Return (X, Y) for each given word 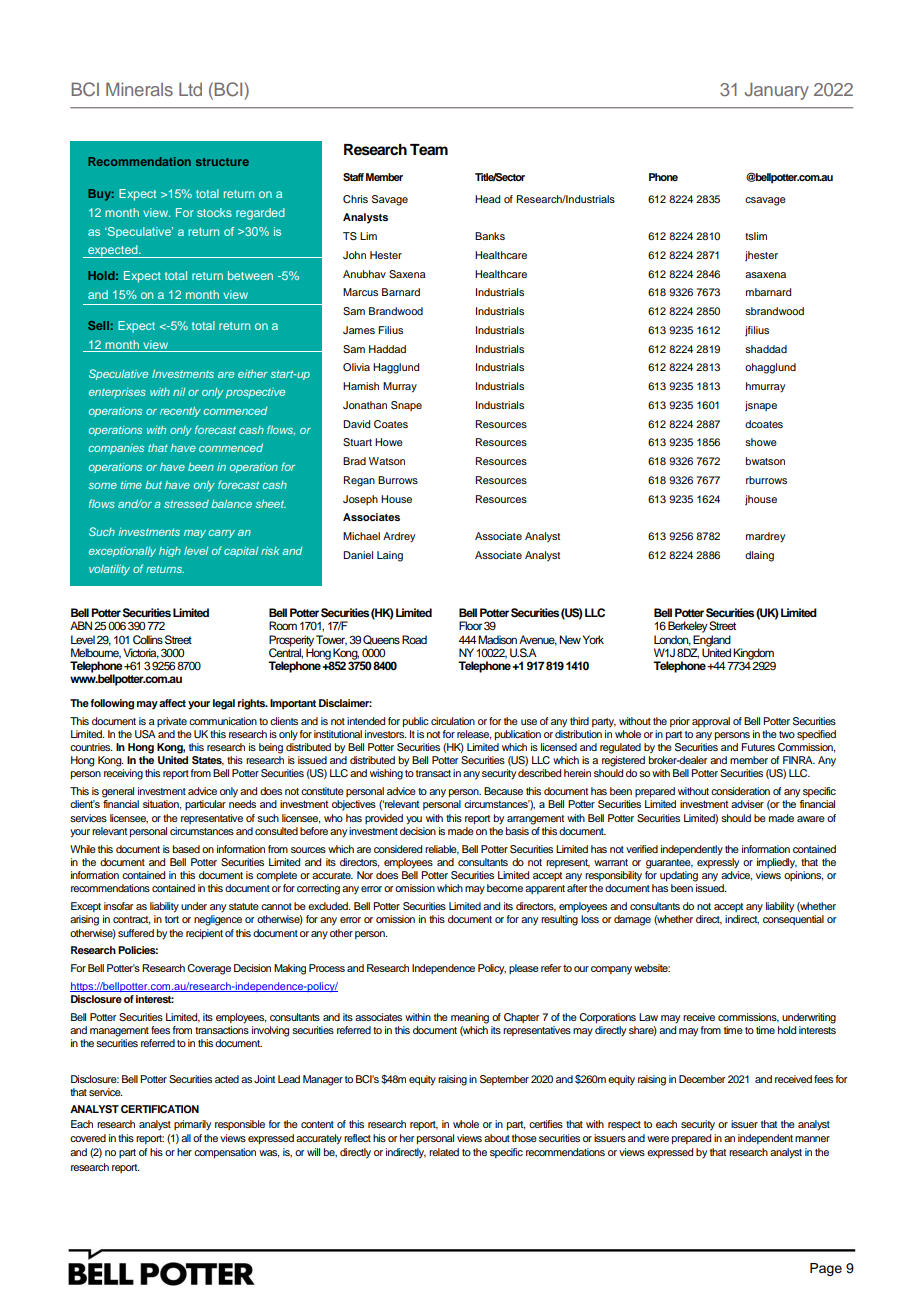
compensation (225, 1153)
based (186, 849)
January (777, 91)
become (505, 888)
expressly (718, 863)
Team (429, 150)
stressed (186, 504)
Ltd (190, 89)
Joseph (360, 500)
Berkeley (688, 627)
